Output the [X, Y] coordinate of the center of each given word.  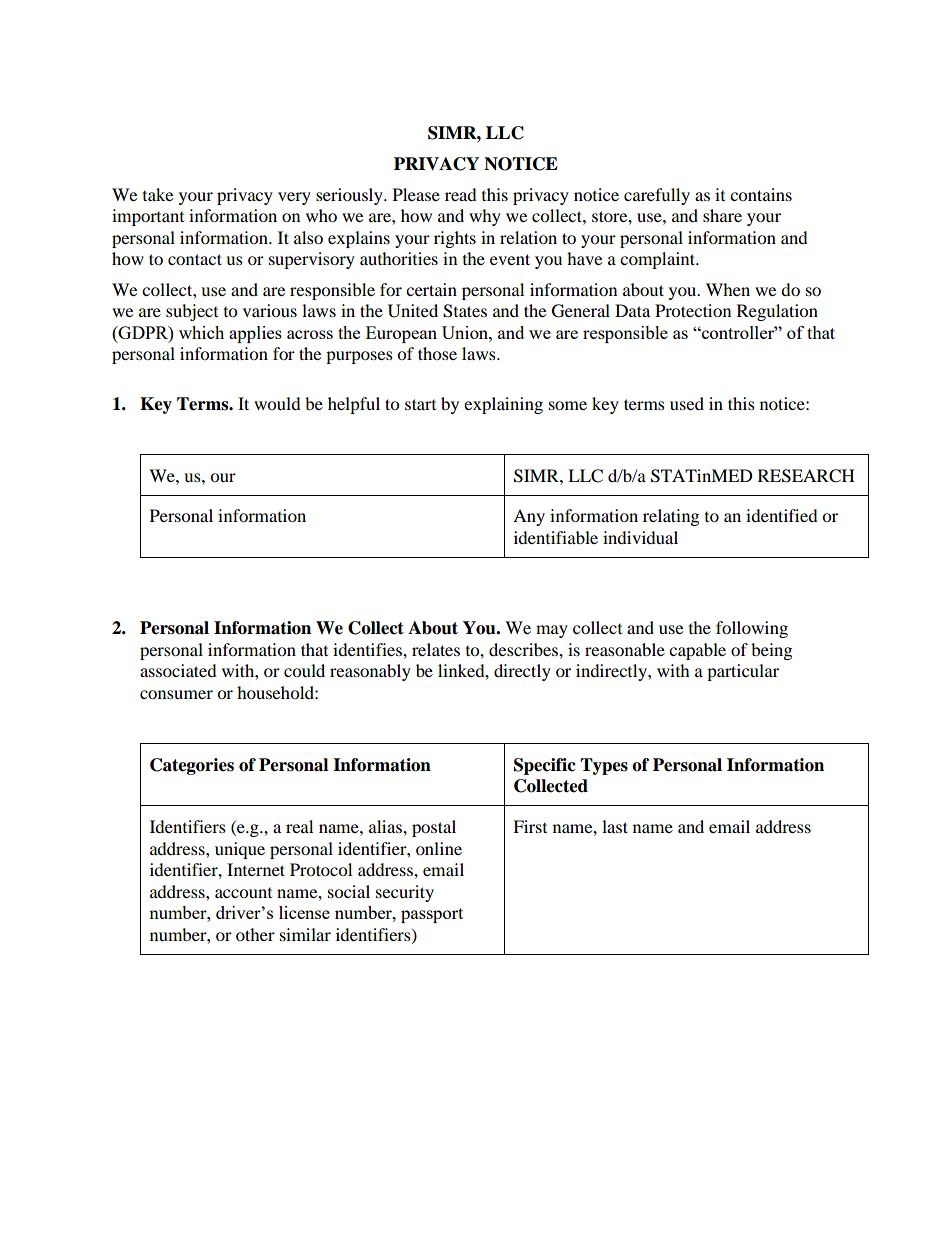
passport [432, 915]
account [243, 893]
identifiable [556, 537]
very [294, 198]
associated [178, 670]
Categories [192, 766]
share [722, 215]
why [485, 217]
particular [743, 672]
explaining [503, 405]
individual [640, 537]
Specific [545, 766]
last [615, 826]
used [687, 403]
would [277, 403]
